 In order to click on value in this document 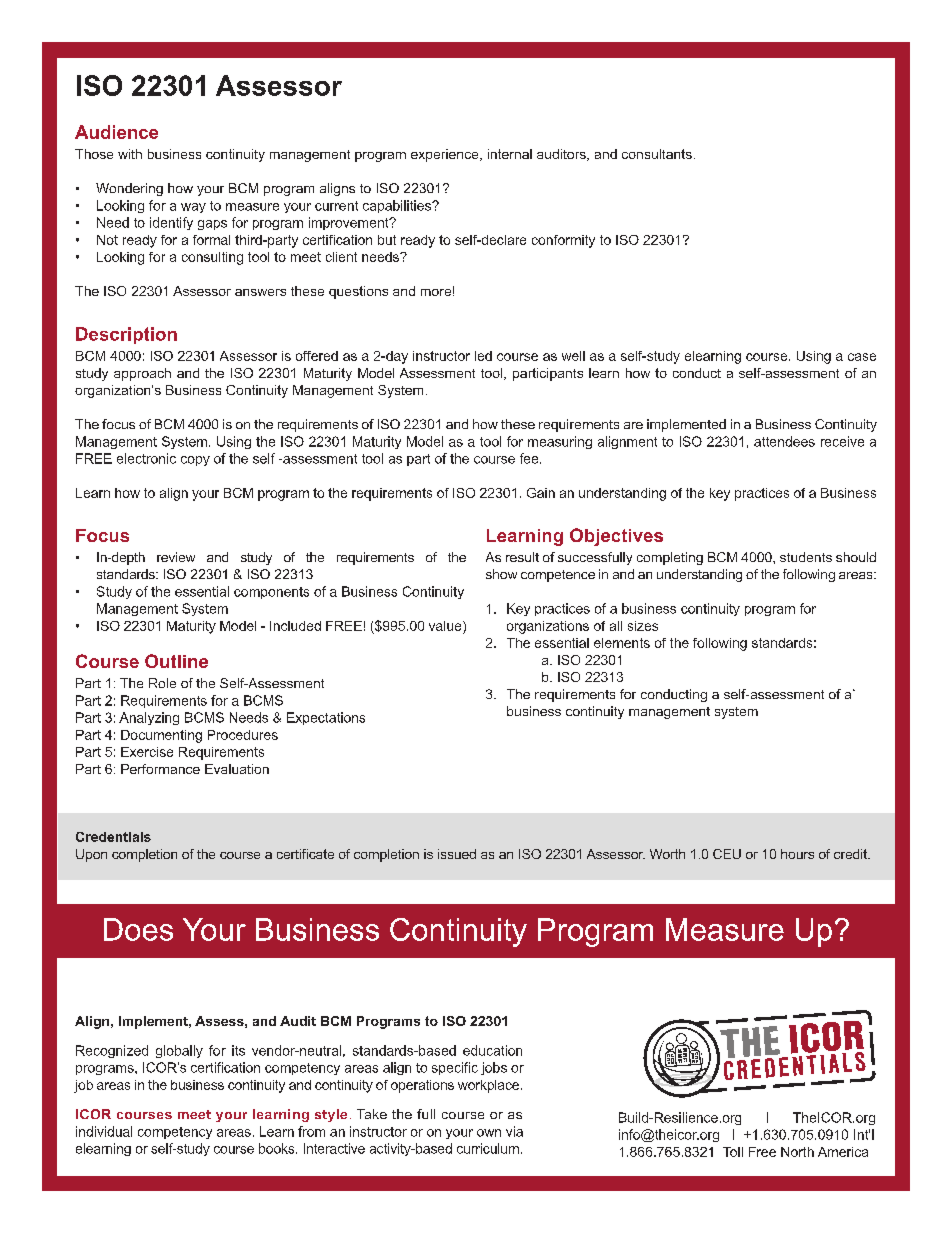, I will do `click(446, 626)`.
